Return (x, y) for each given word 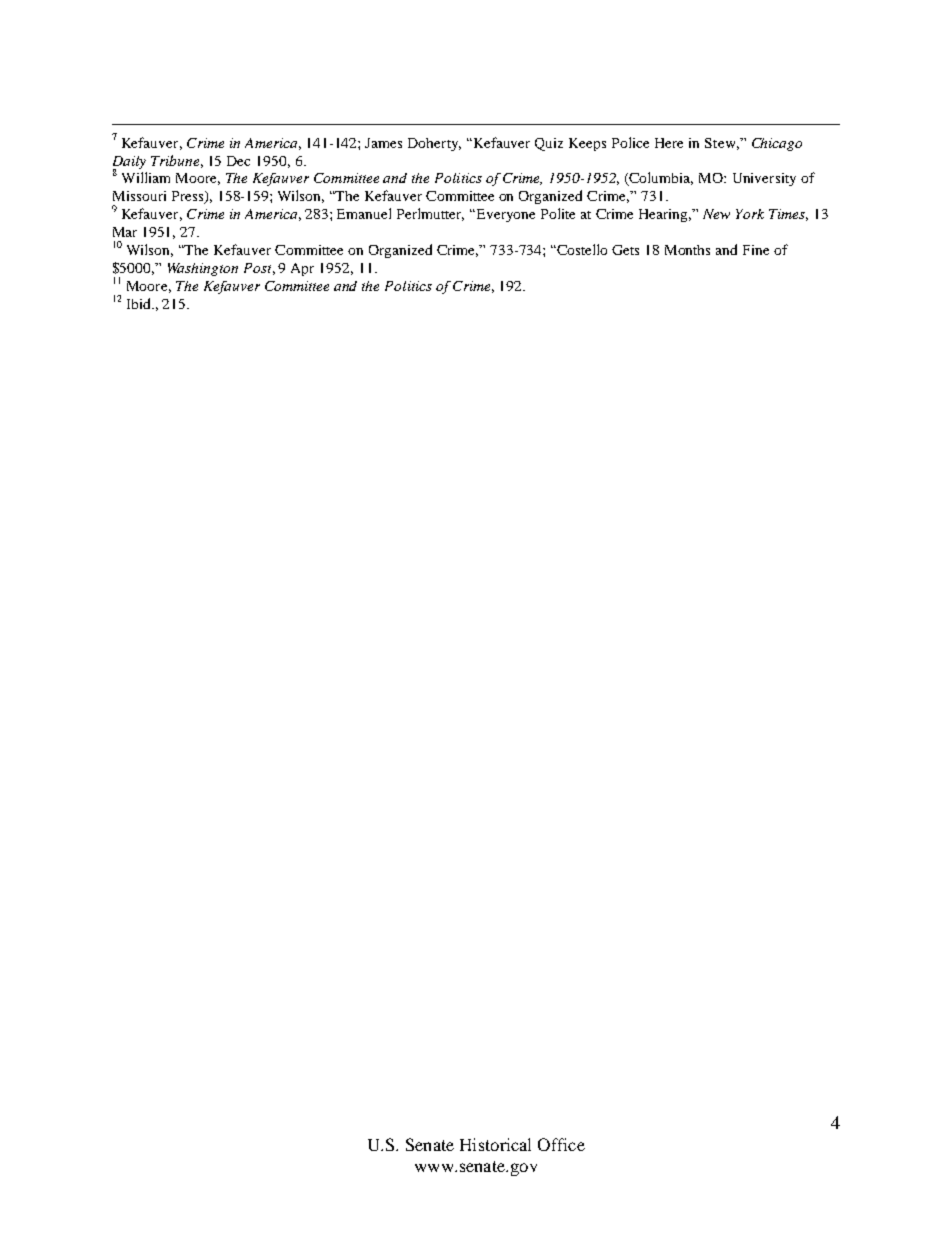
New (716, 214)
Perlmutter (430, 214)
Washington (203, 269)
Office (561, 1144)
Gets (625, 250)
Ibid (140, 303)
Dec (238, 161)
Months (687, 250)
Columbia (660, 179)
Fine (756, 250)
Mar (125, 232)
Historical (495, 1144)
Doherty (434, 144)
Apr (302, 269)
